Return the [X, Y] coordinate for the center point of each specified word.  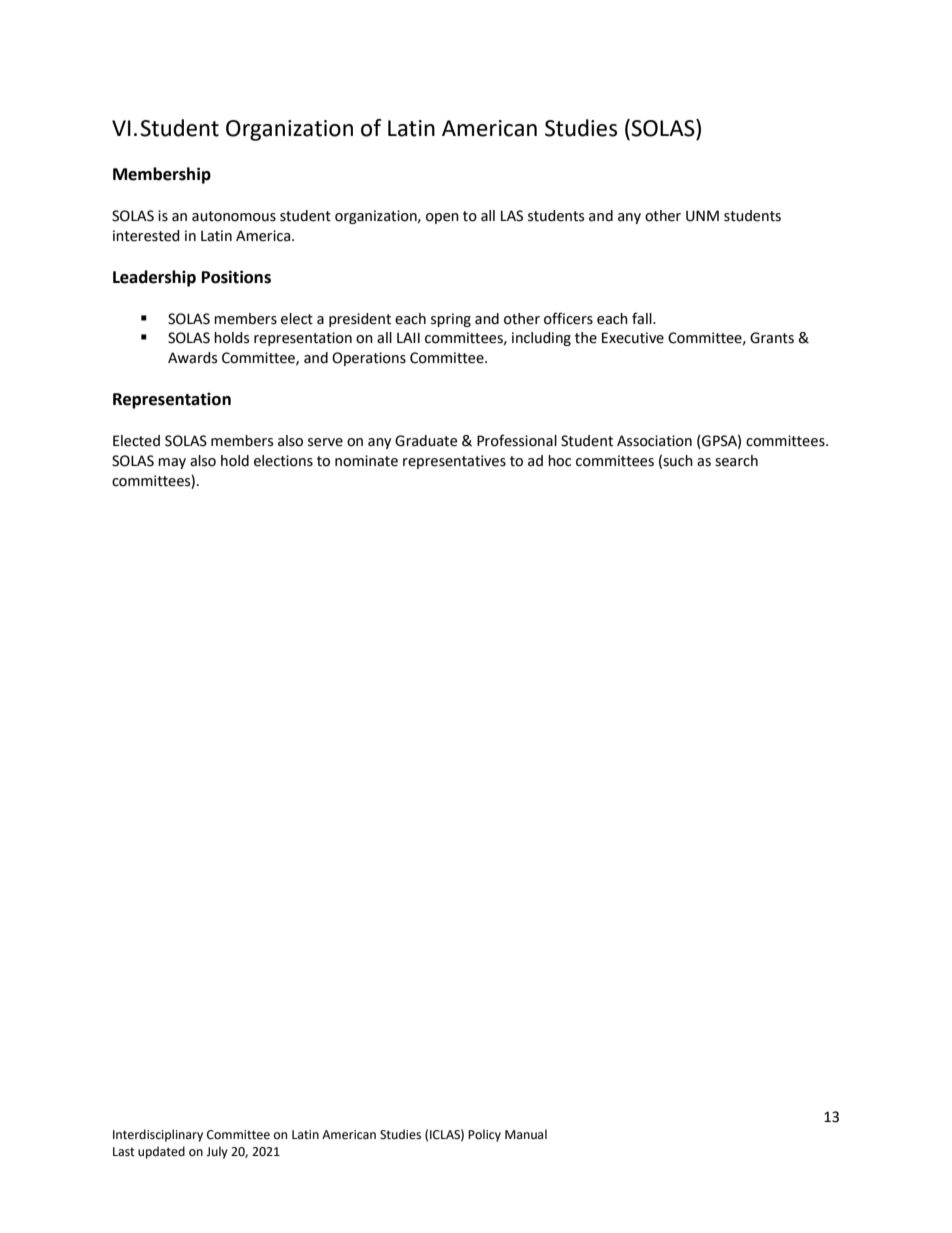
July [217, 1152]
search [736, 461]
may [172, 463]
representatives [454, 462]
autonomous [234, 216]
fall [643, 318]
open [442, 218]
